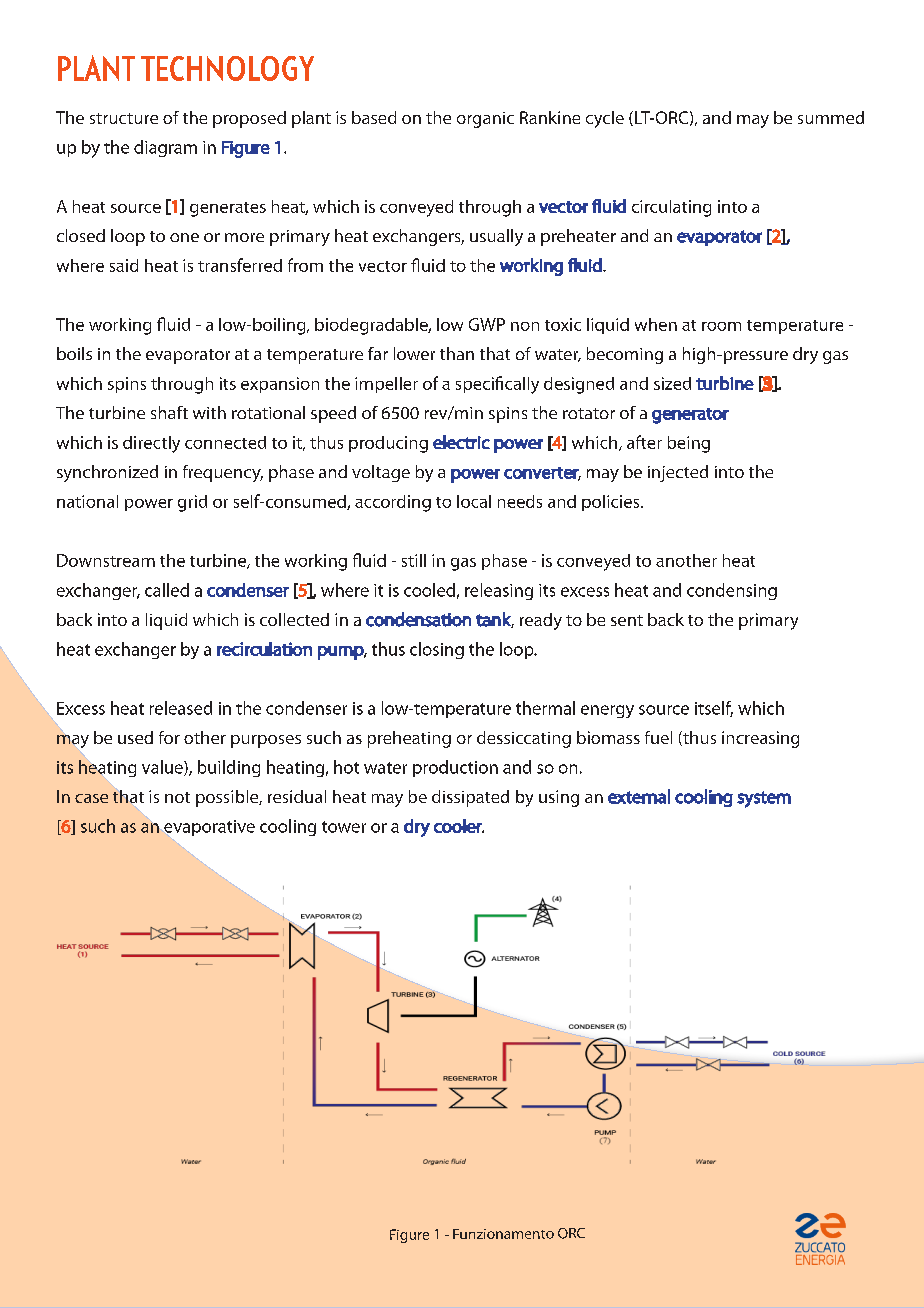 Image resolution: width=924 pixels, height=1308 pixels. I want to click on room, so click(721, 326).
